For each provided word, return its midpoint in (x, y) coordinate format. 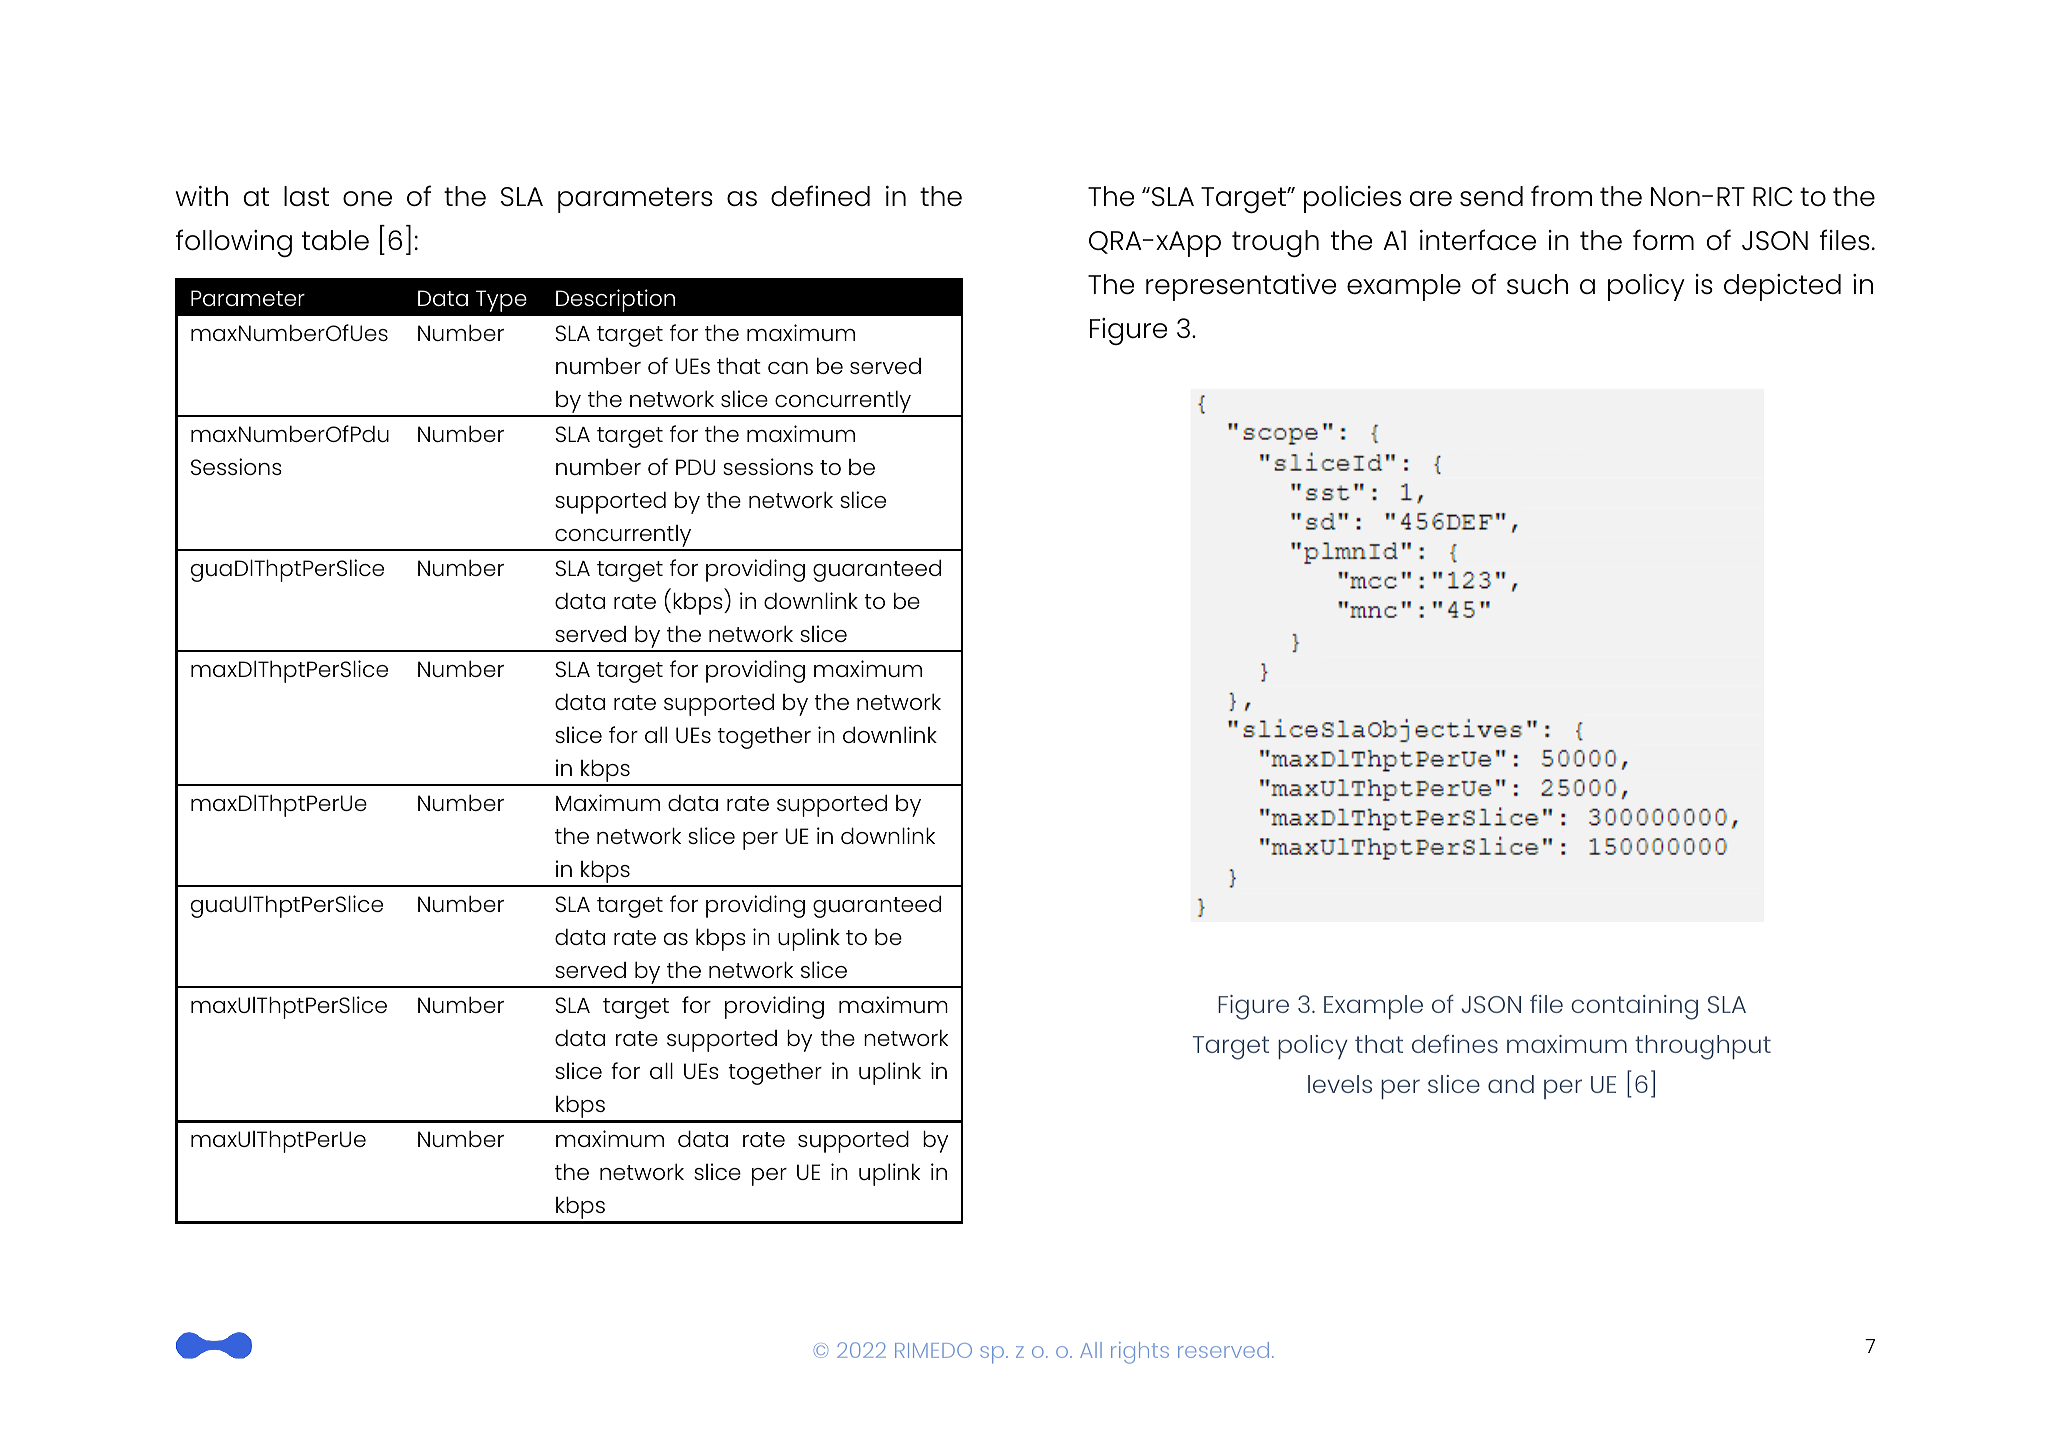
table (335, 240)
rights (1140, 1353)
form (1663, 239)
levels (1340, 1084)
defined (820, 196)
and (1511, 1084)
